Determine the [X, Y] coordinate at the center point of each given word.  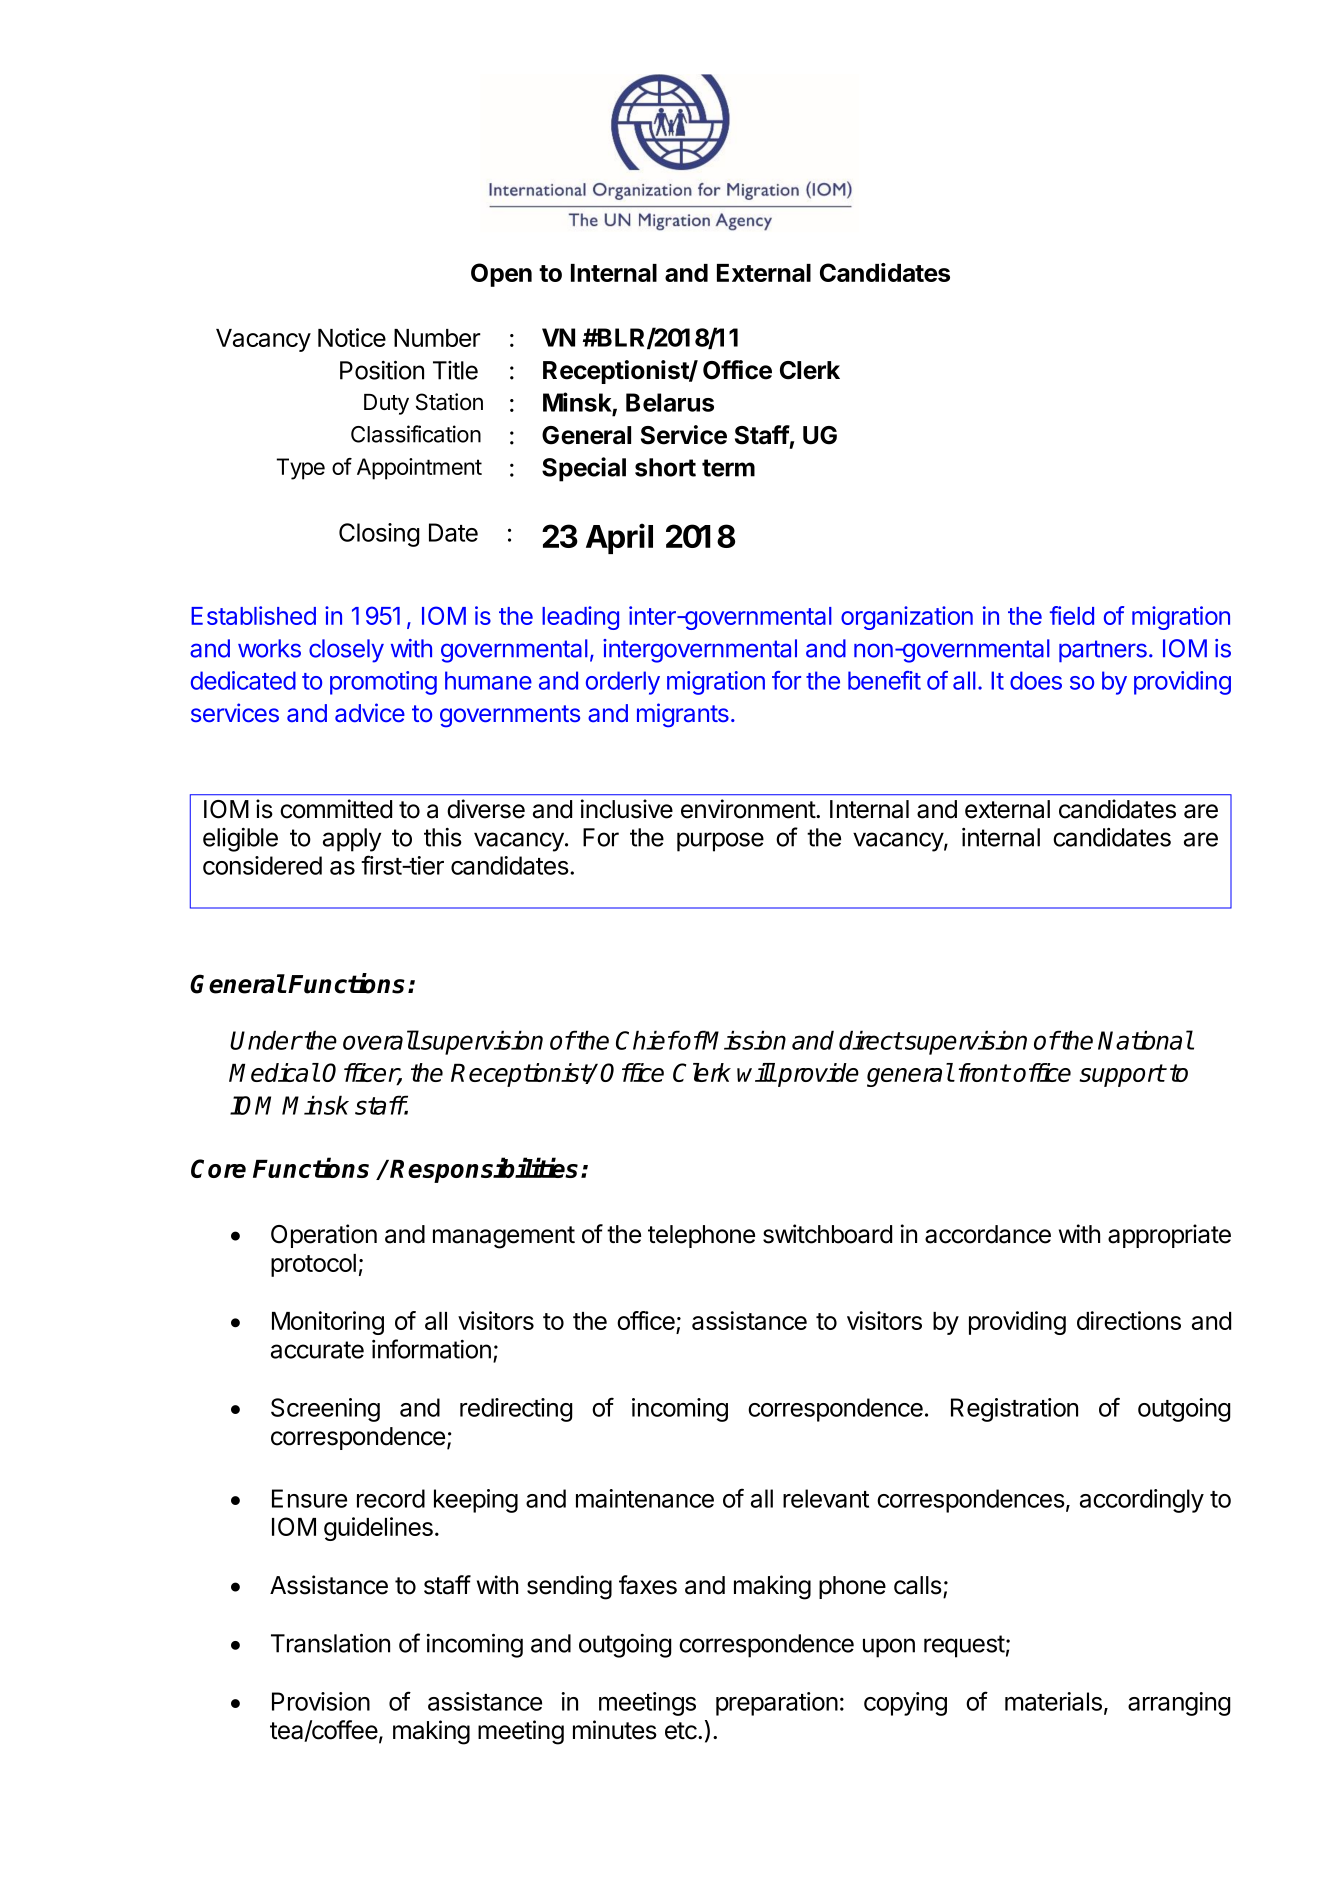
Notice [352, 337]
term [728, 468]
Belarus [670, 402]
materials [1053, 1701]
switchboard [827, 1234]
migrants [683, 715]
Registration [1014, 1410]
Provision [321, 1701]
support [1122, 1075]
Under [266, 1040]
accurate [317, 1350]
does [1036, 680]
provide [817, 1075]
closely [346, 651]
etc [682, 1731]
